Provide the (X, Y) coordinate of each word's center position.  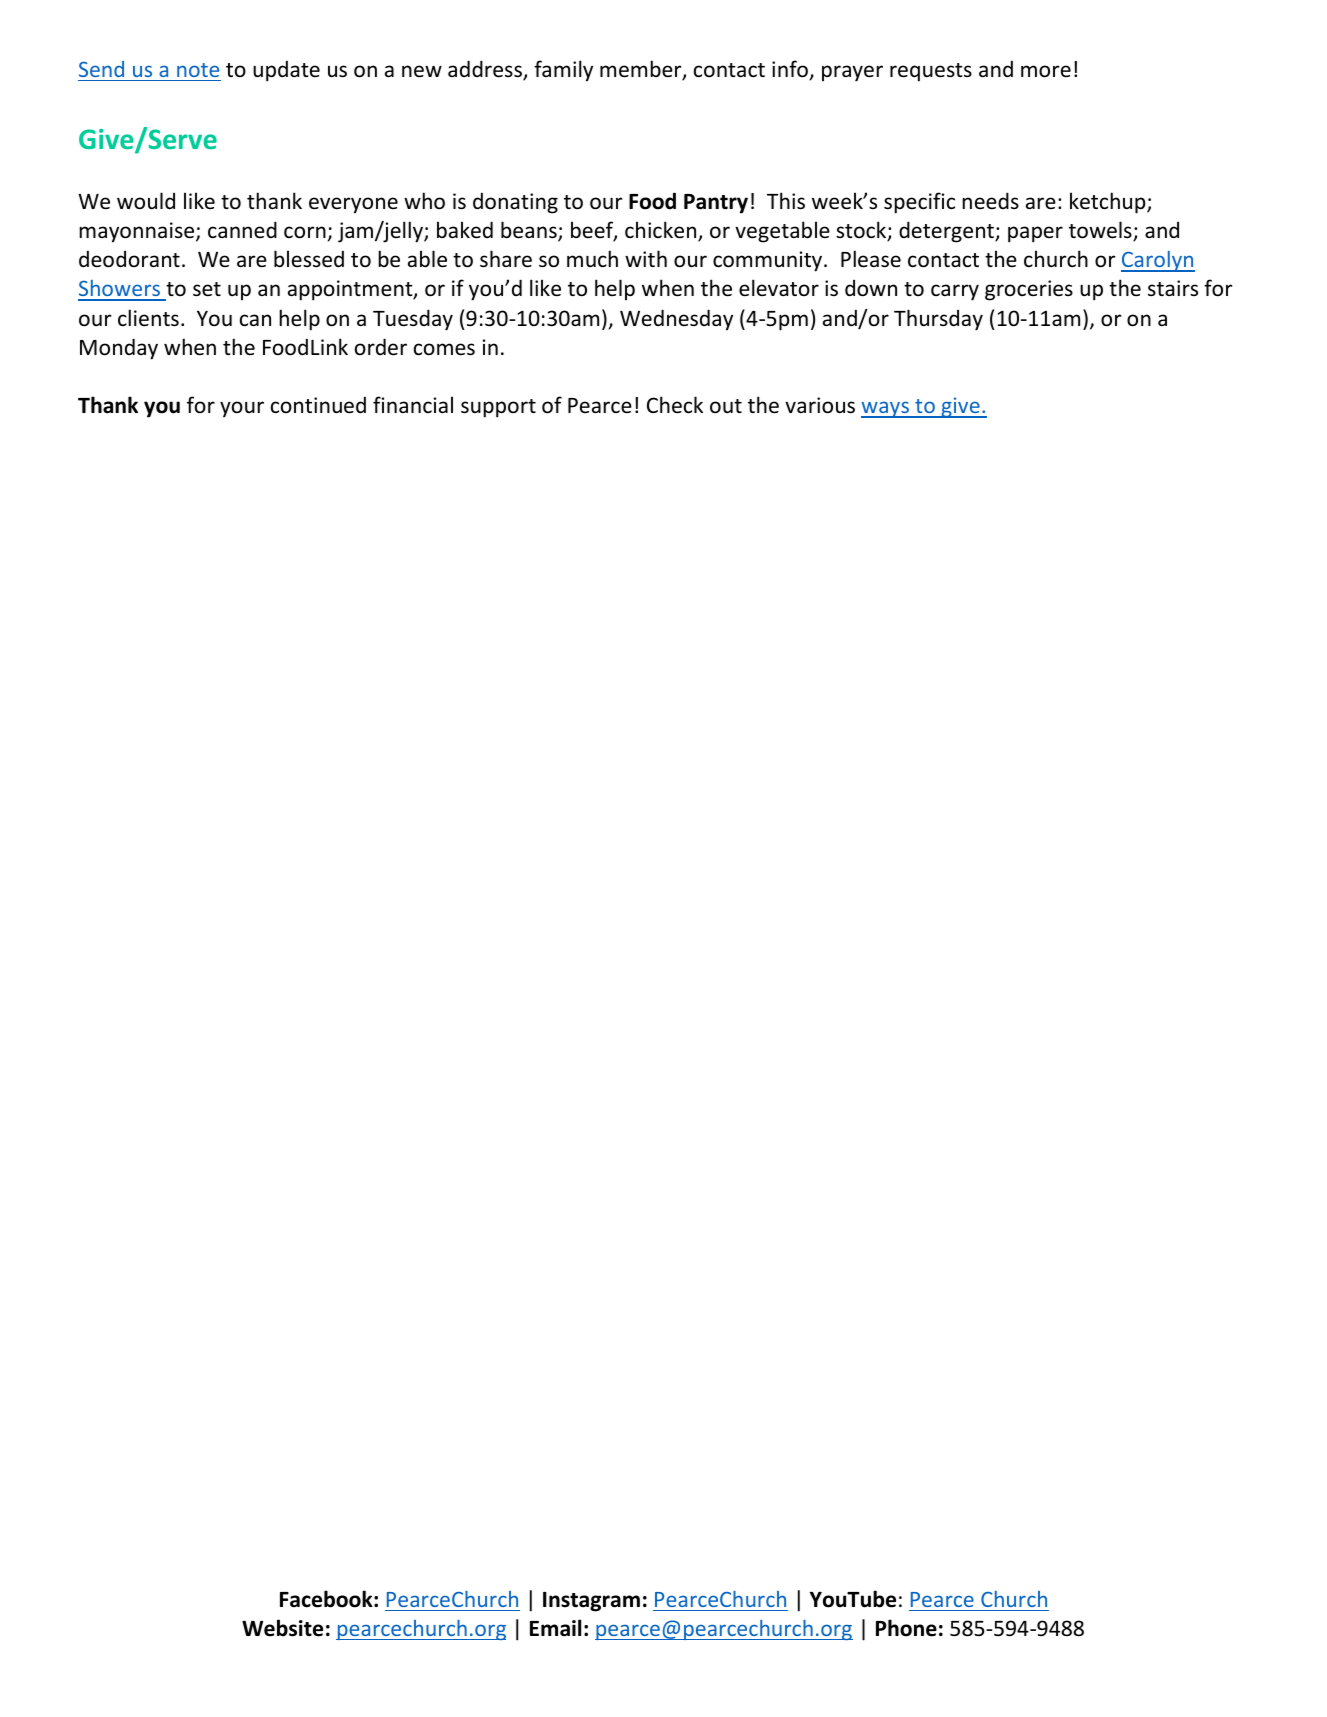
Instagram (591, 1602)
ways (886, 409)
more (1046, 71)
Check (675, 405)
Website (282, 1628)
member (642, 70)
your (242, 409)
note (198, 70)
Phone (906, 1628)
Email (555, 1628)
